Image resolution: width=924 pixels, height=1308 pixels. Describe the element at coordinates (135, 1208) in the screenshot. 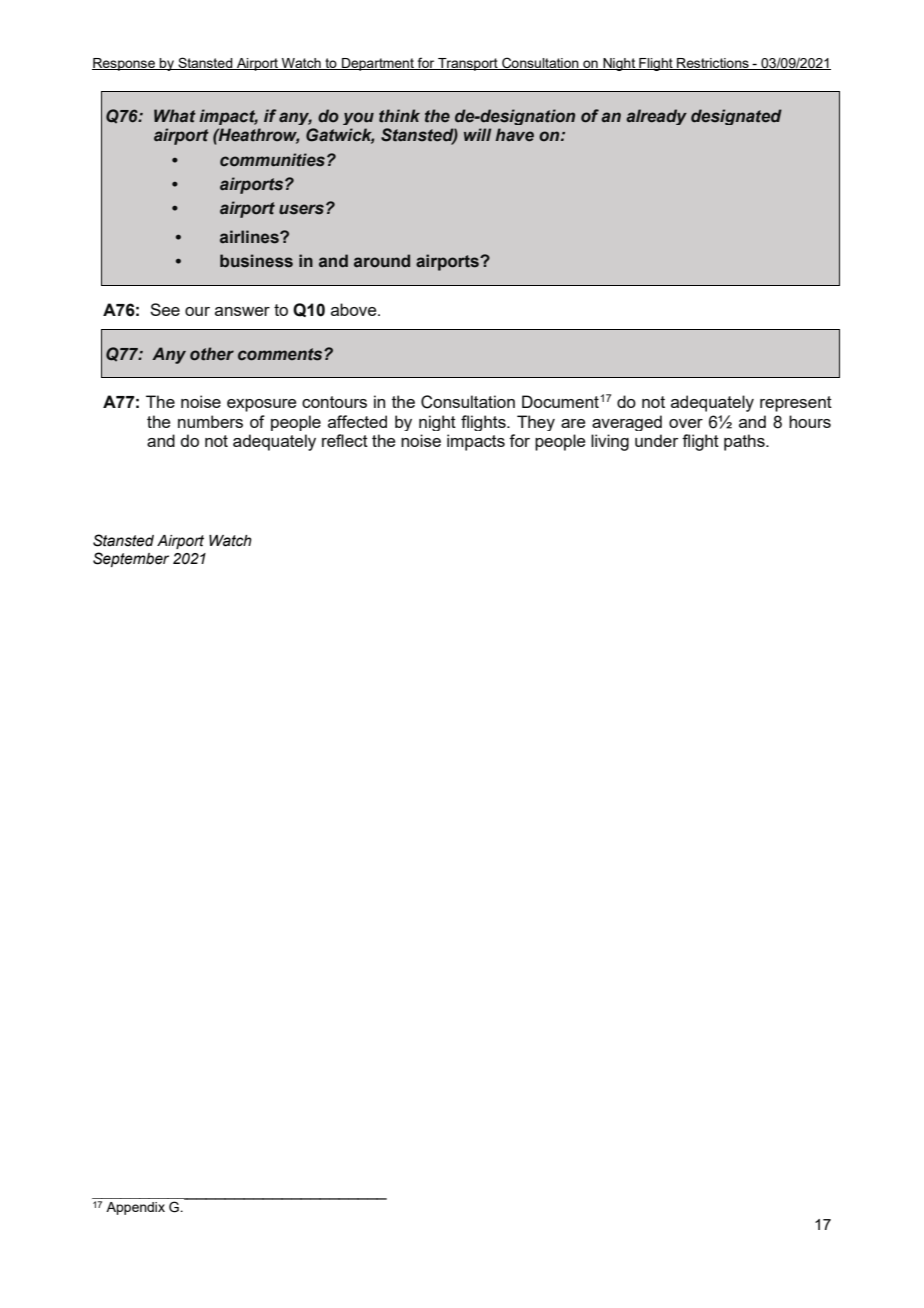

I see `Appendix` at that location.
